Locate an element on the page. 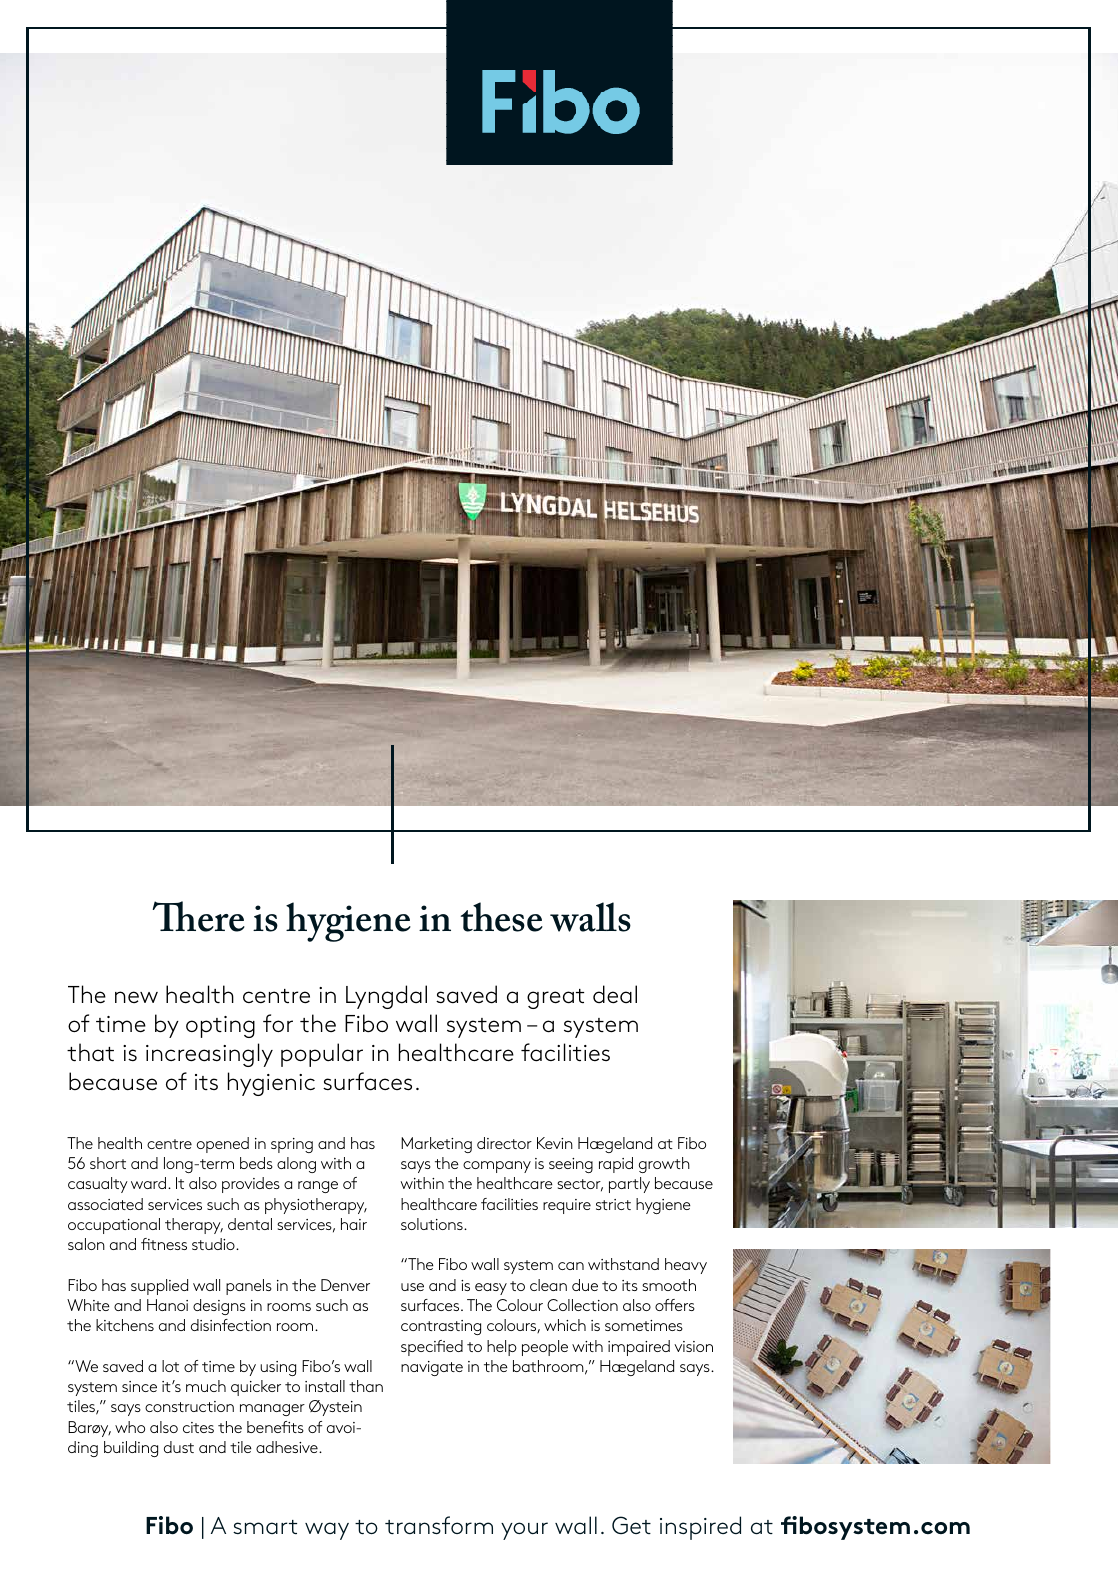  these is located at coordinates (502, 917).
